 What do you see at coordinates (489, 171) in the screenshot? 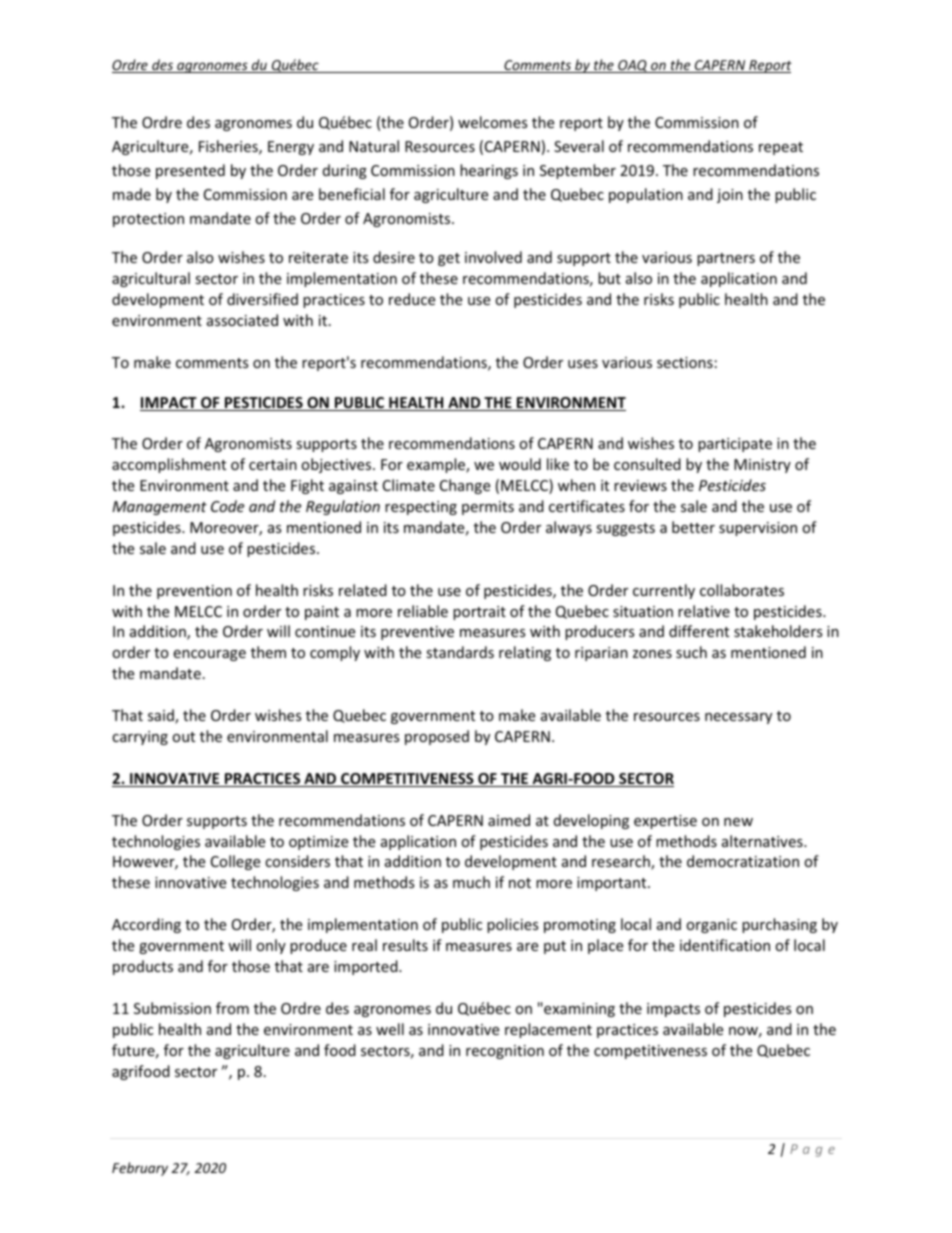
I see `hearings` at bounding box center [489, 171].
